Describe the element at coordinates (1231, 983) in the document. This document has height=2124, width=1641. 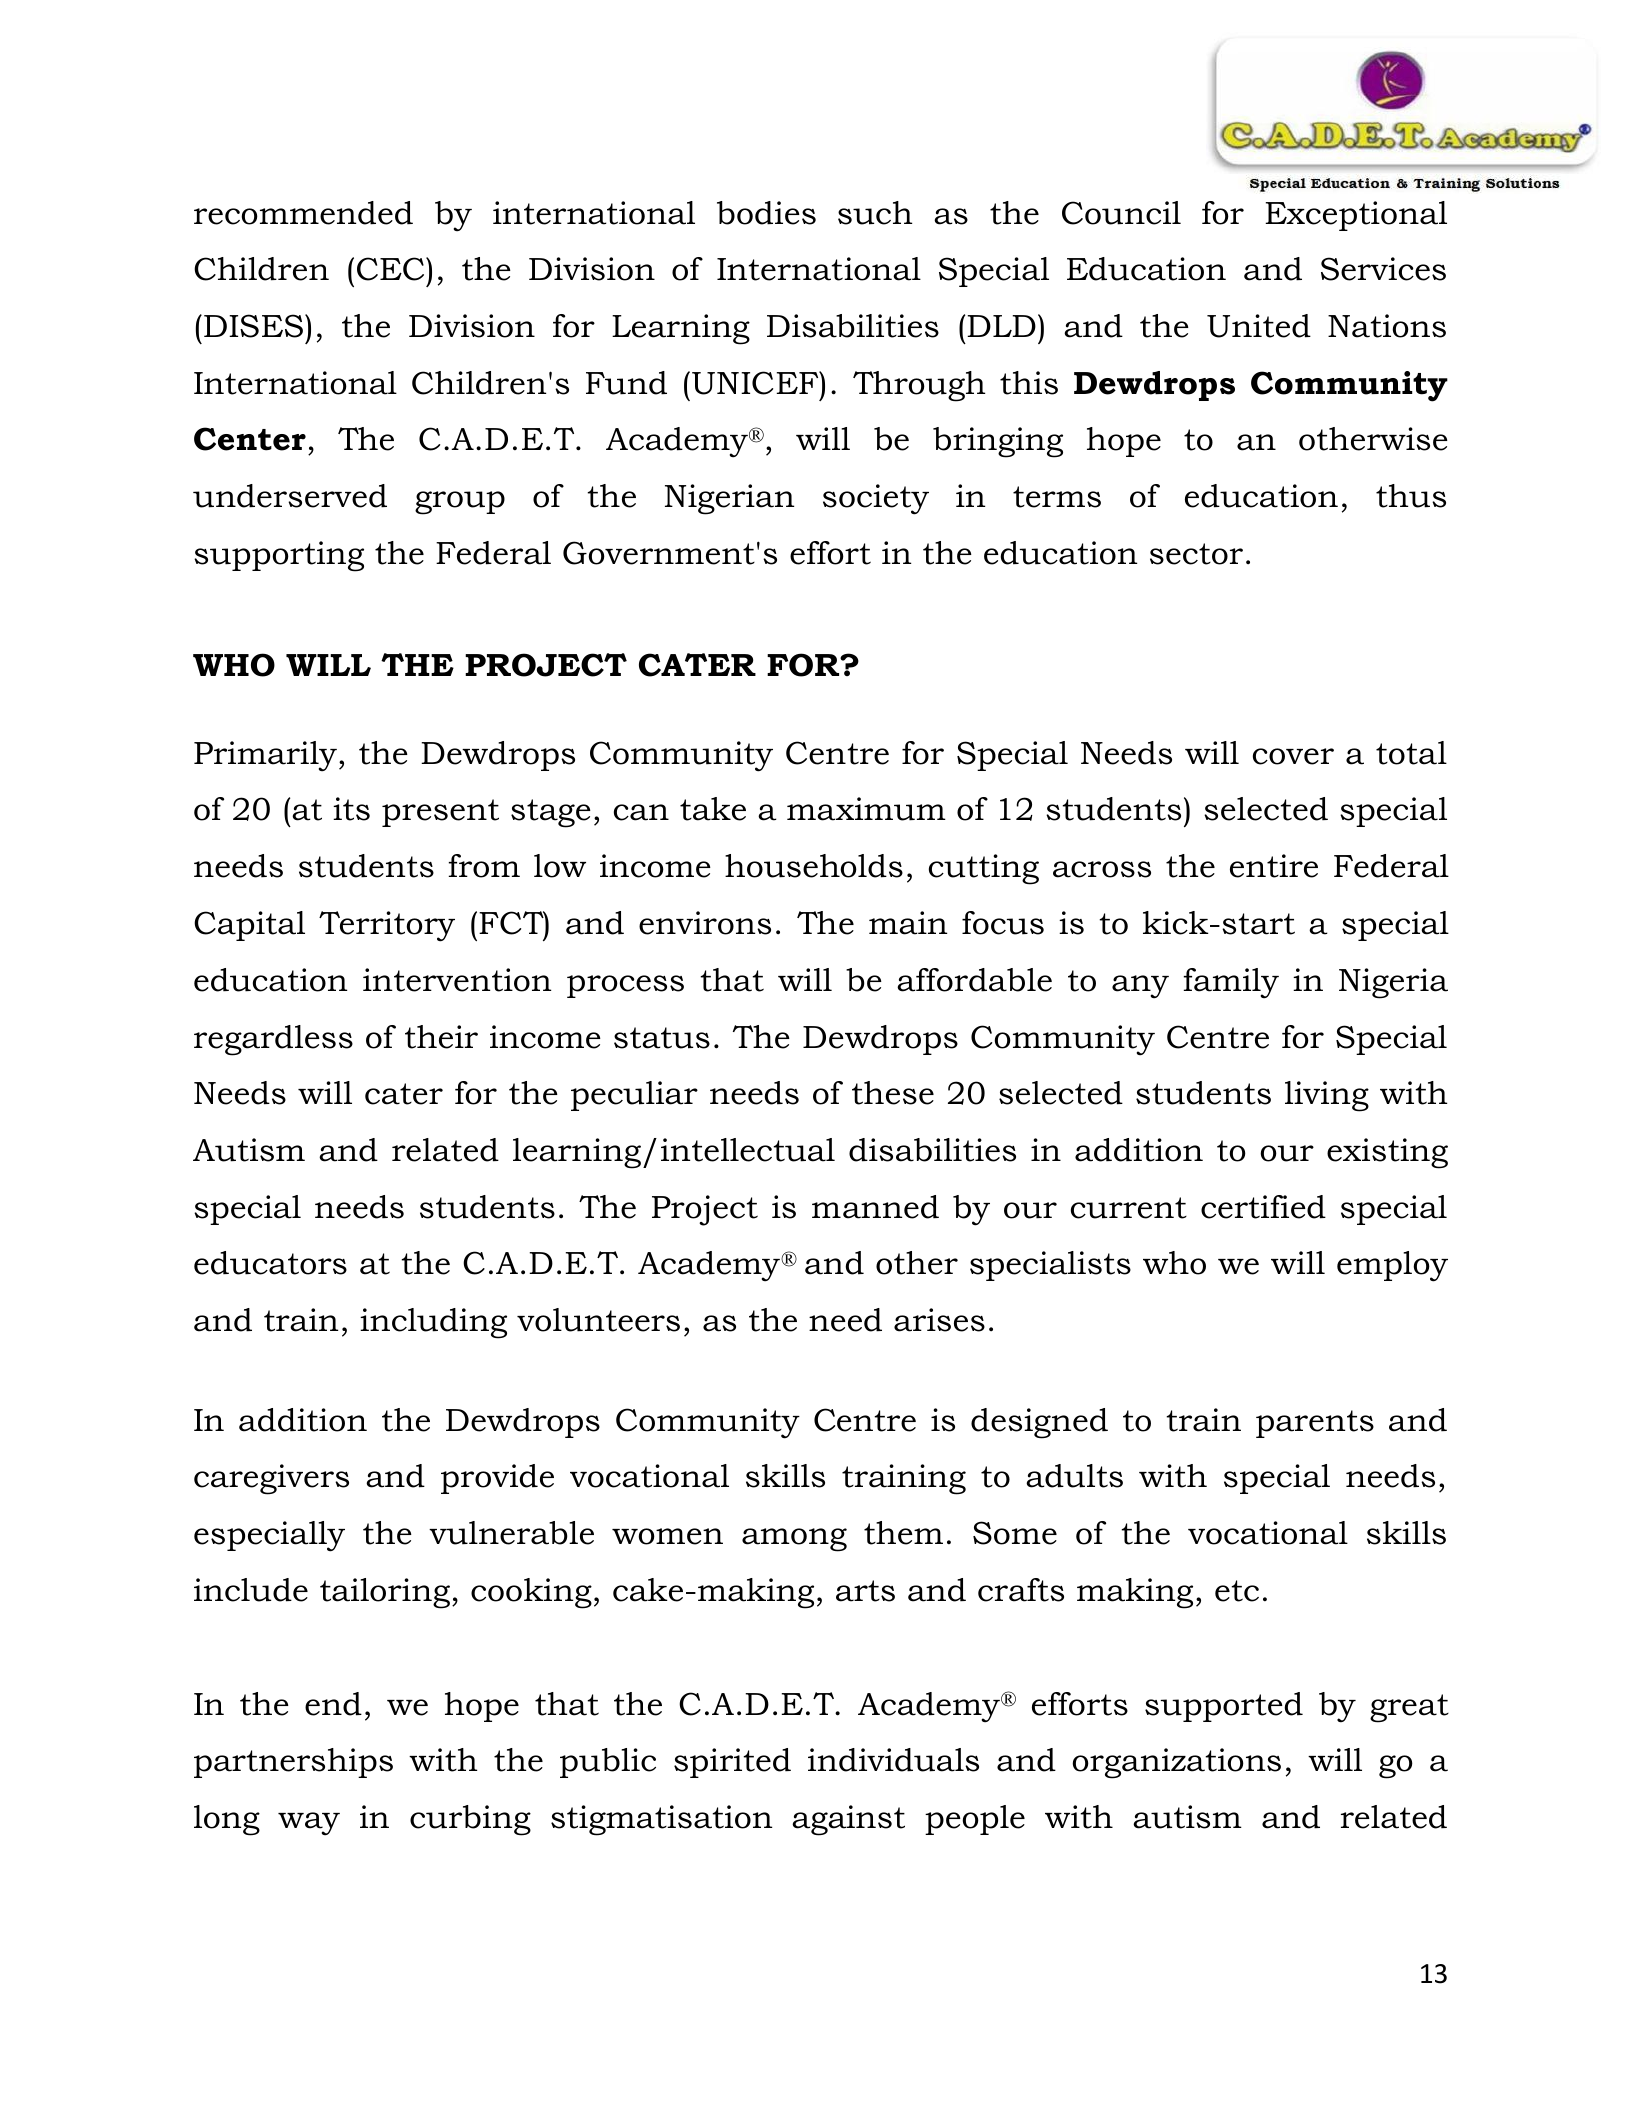
I see `family` at that location.
